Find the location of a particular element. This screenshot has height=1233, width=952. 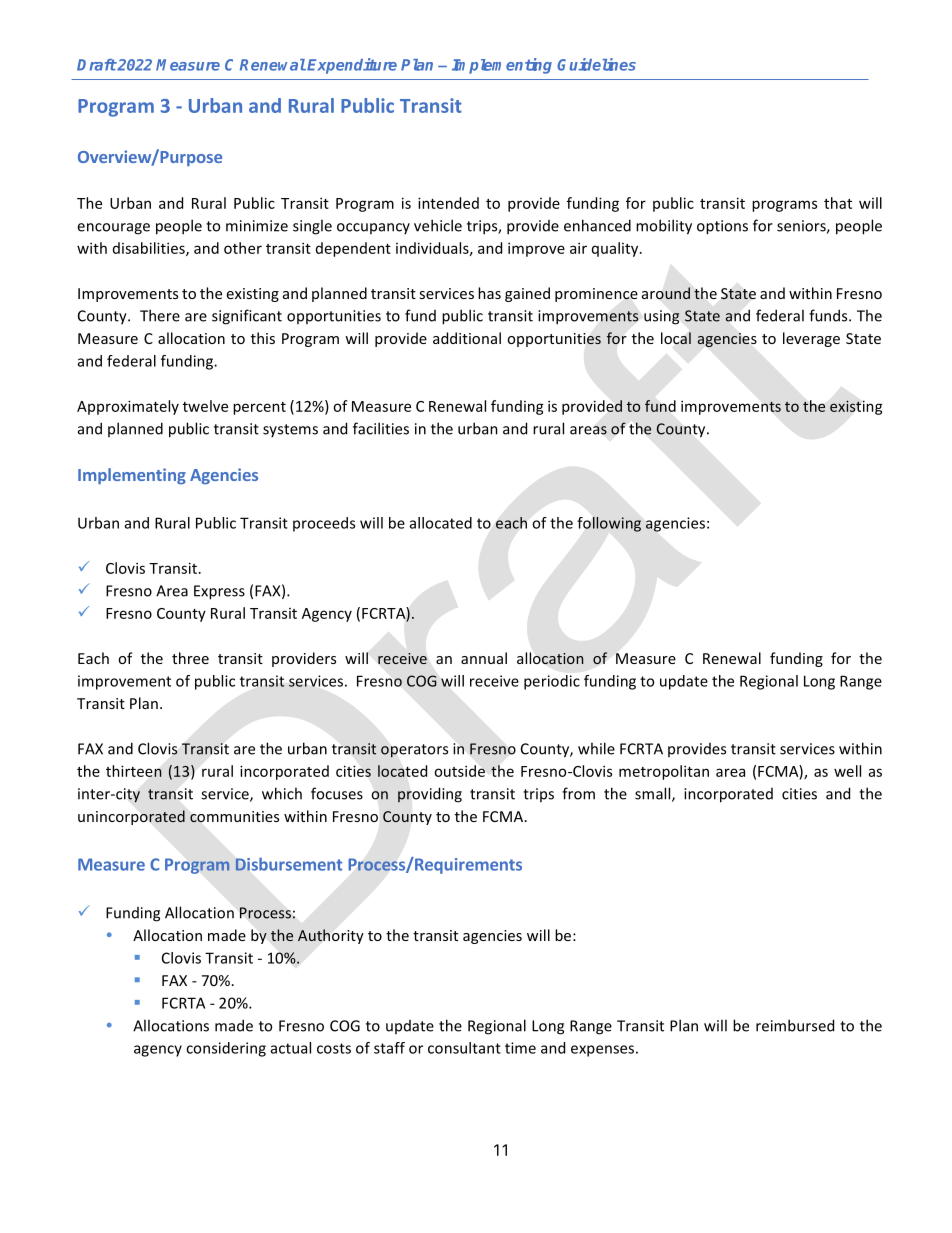

leverage is located at coordinates (811, 339).
